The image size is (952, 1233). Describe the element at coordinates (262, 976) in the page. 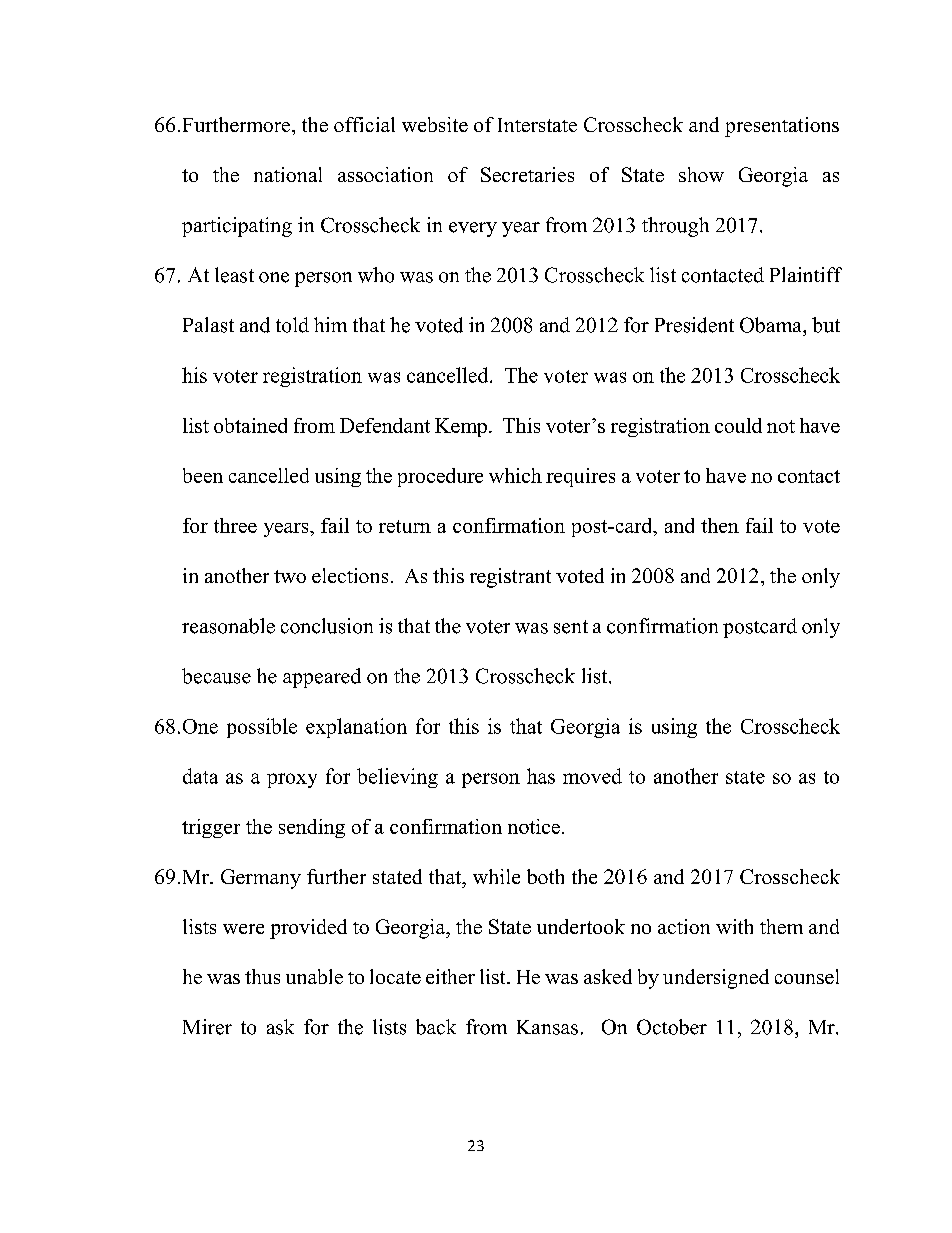

I see `thus` at that location.
